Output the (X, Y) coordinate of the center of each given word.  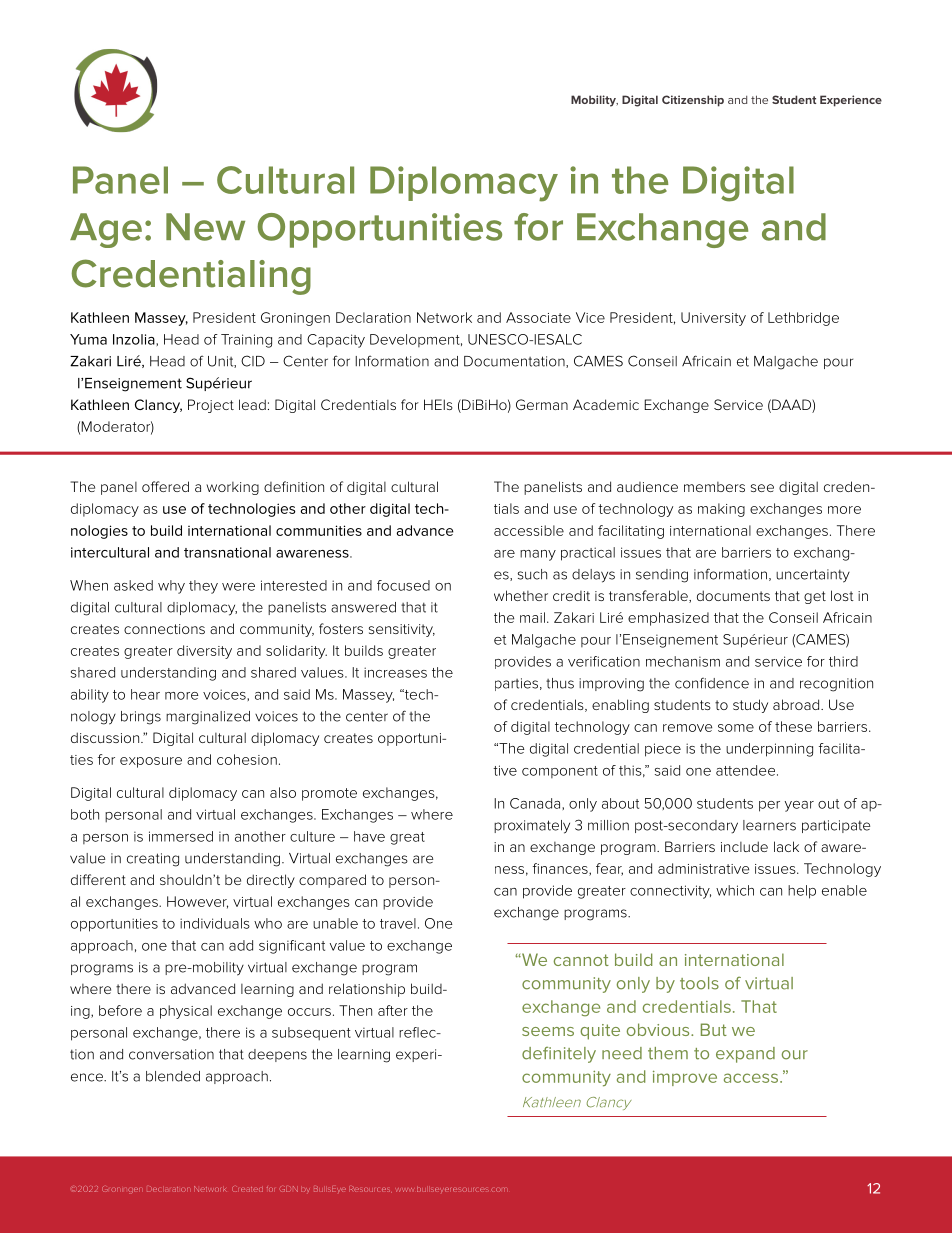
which (735, 890)
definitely (559, 1055)
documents (733, 595)
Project (211, 406)
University (713, 319)
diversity (204, 652)
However (197, 902)
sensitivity (402, 630)
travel (398, 923)
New (205, 227)
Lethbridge (803, 319)
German (542, 404)
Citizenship (693, 101)
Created (247, 1189)
